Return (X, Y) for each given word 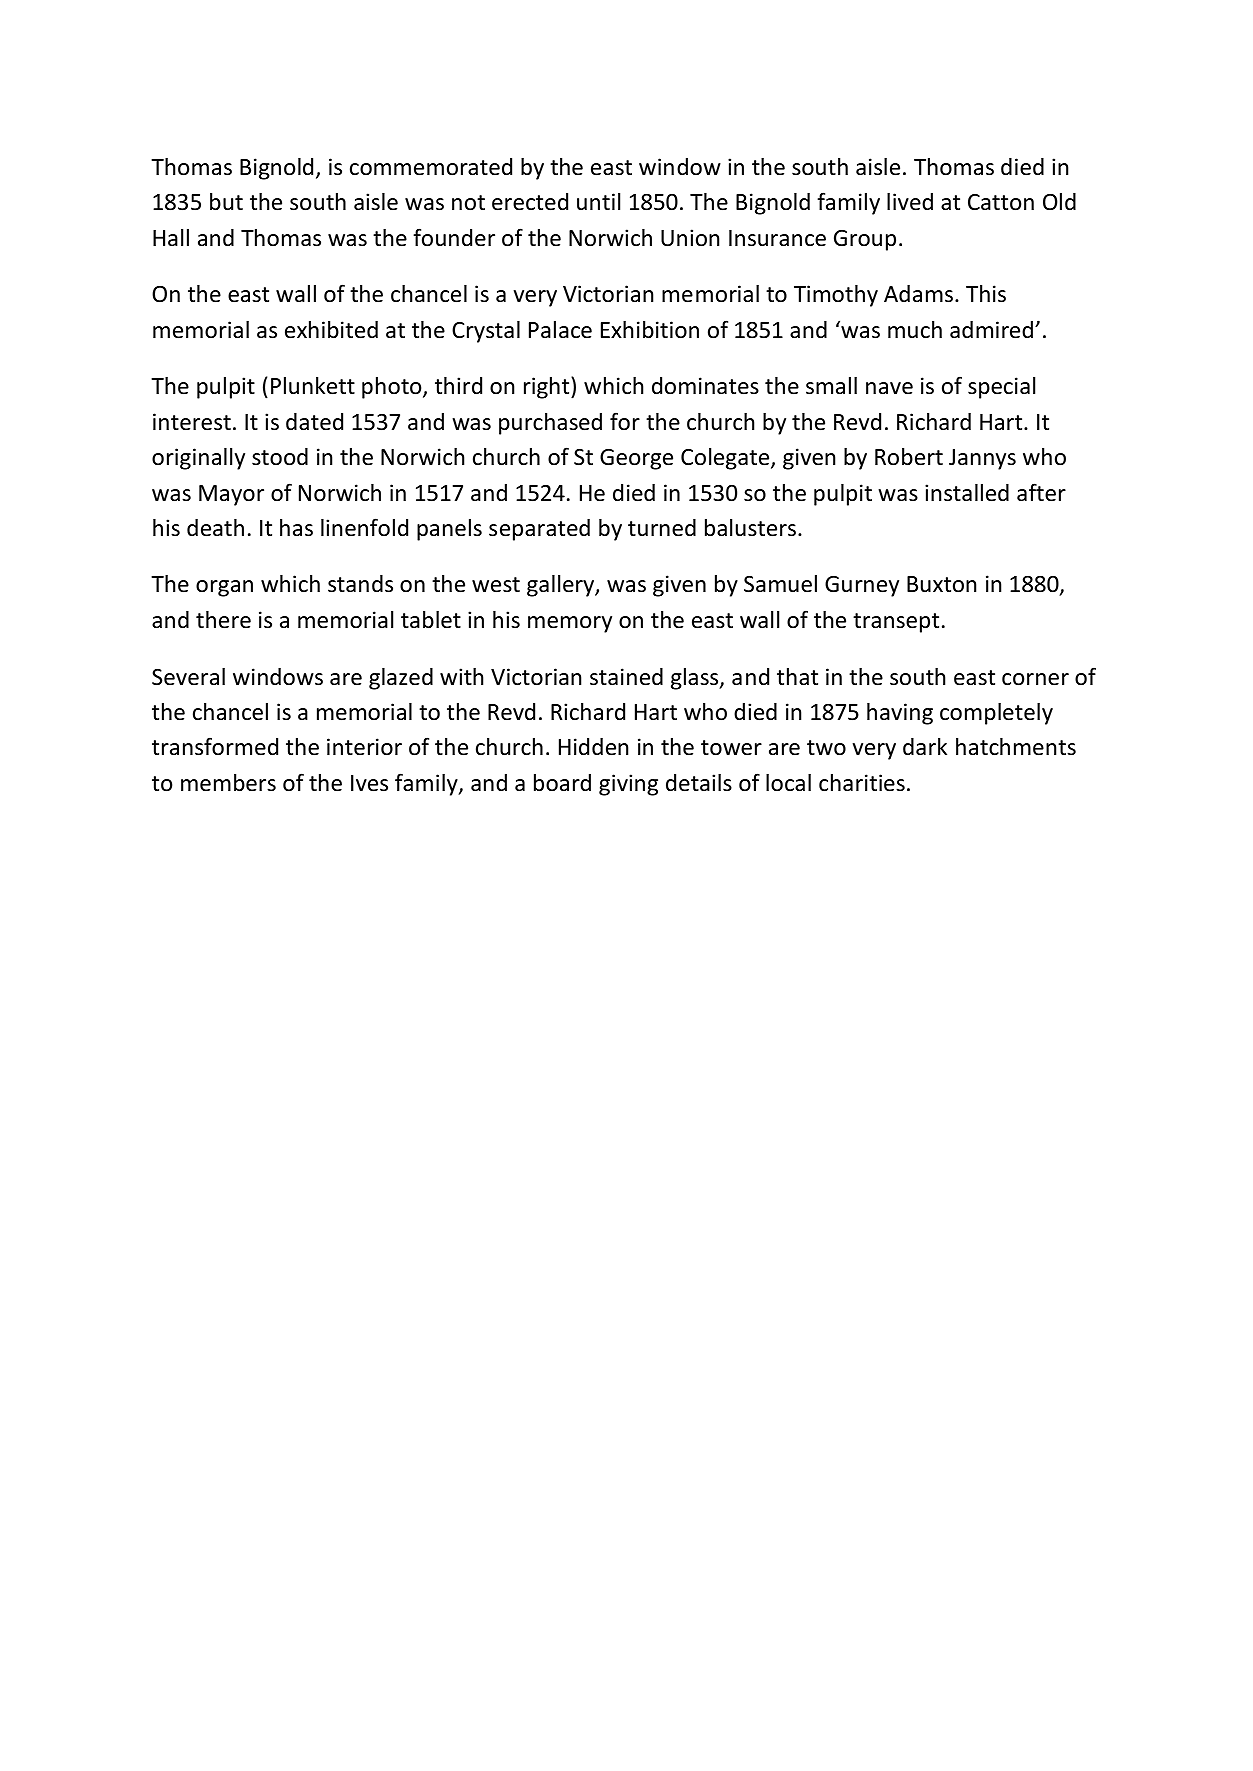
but (226, 202)
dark (925, 747)
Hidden (593, 747)
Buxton (941, 584)
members (228, 783)
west (496, 585)
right (548, 388)
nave (889, 388)
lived (910, 202)
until (598, 201)
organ (224, 588)
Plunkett (313, 386)
